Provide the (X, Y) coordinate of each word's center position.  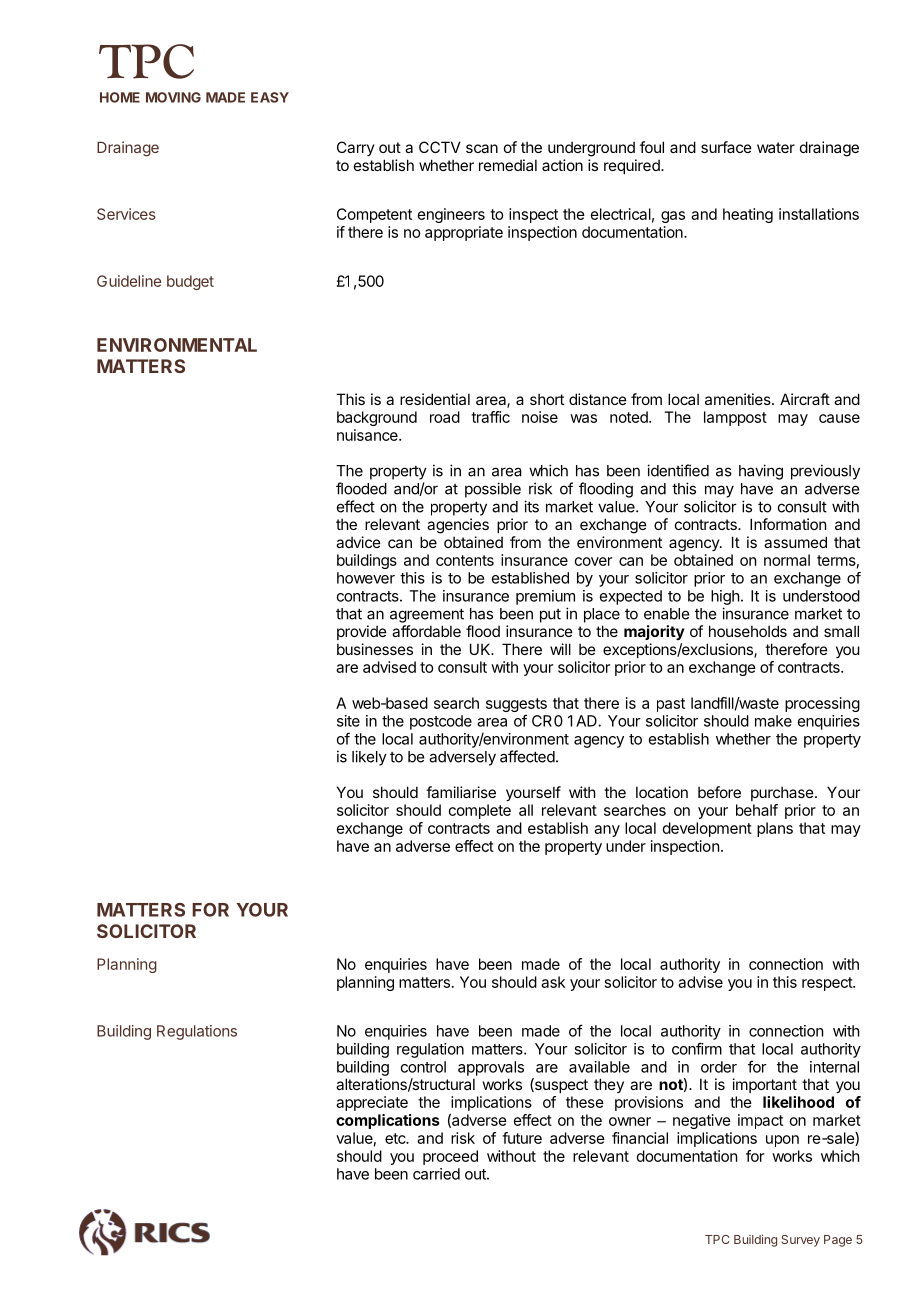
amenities (739, 399)
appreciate (372, 1103)
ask (553, 982)
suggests (516, 705)
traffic (490, 417)
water (776, 147)
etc (396, 1138)
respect (828, 984)
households (748, 631)
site (348, 721)
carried (436, 1174)
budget (190, 282)
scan (482, 148)
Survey (800, 1241)
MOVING (173, 97)
